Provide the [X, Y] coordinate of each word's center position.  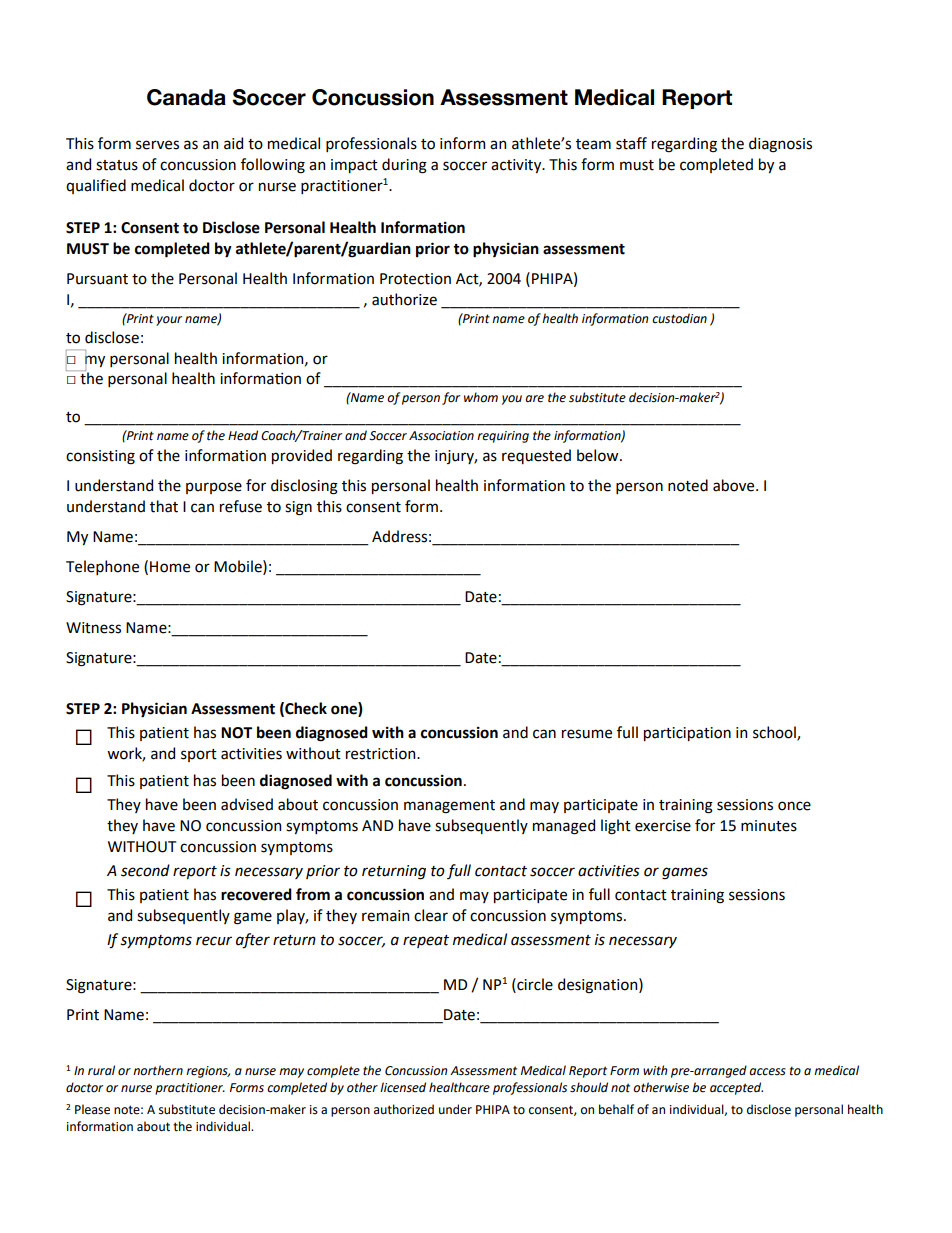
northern [158, 1070]
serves [157, 145]
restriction [382, 754]
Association [441, 436]
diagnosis [780, 145]
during [404, 166]
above [735, 485]
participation [687, 734]
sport [199, 755]
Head [243, 435]
